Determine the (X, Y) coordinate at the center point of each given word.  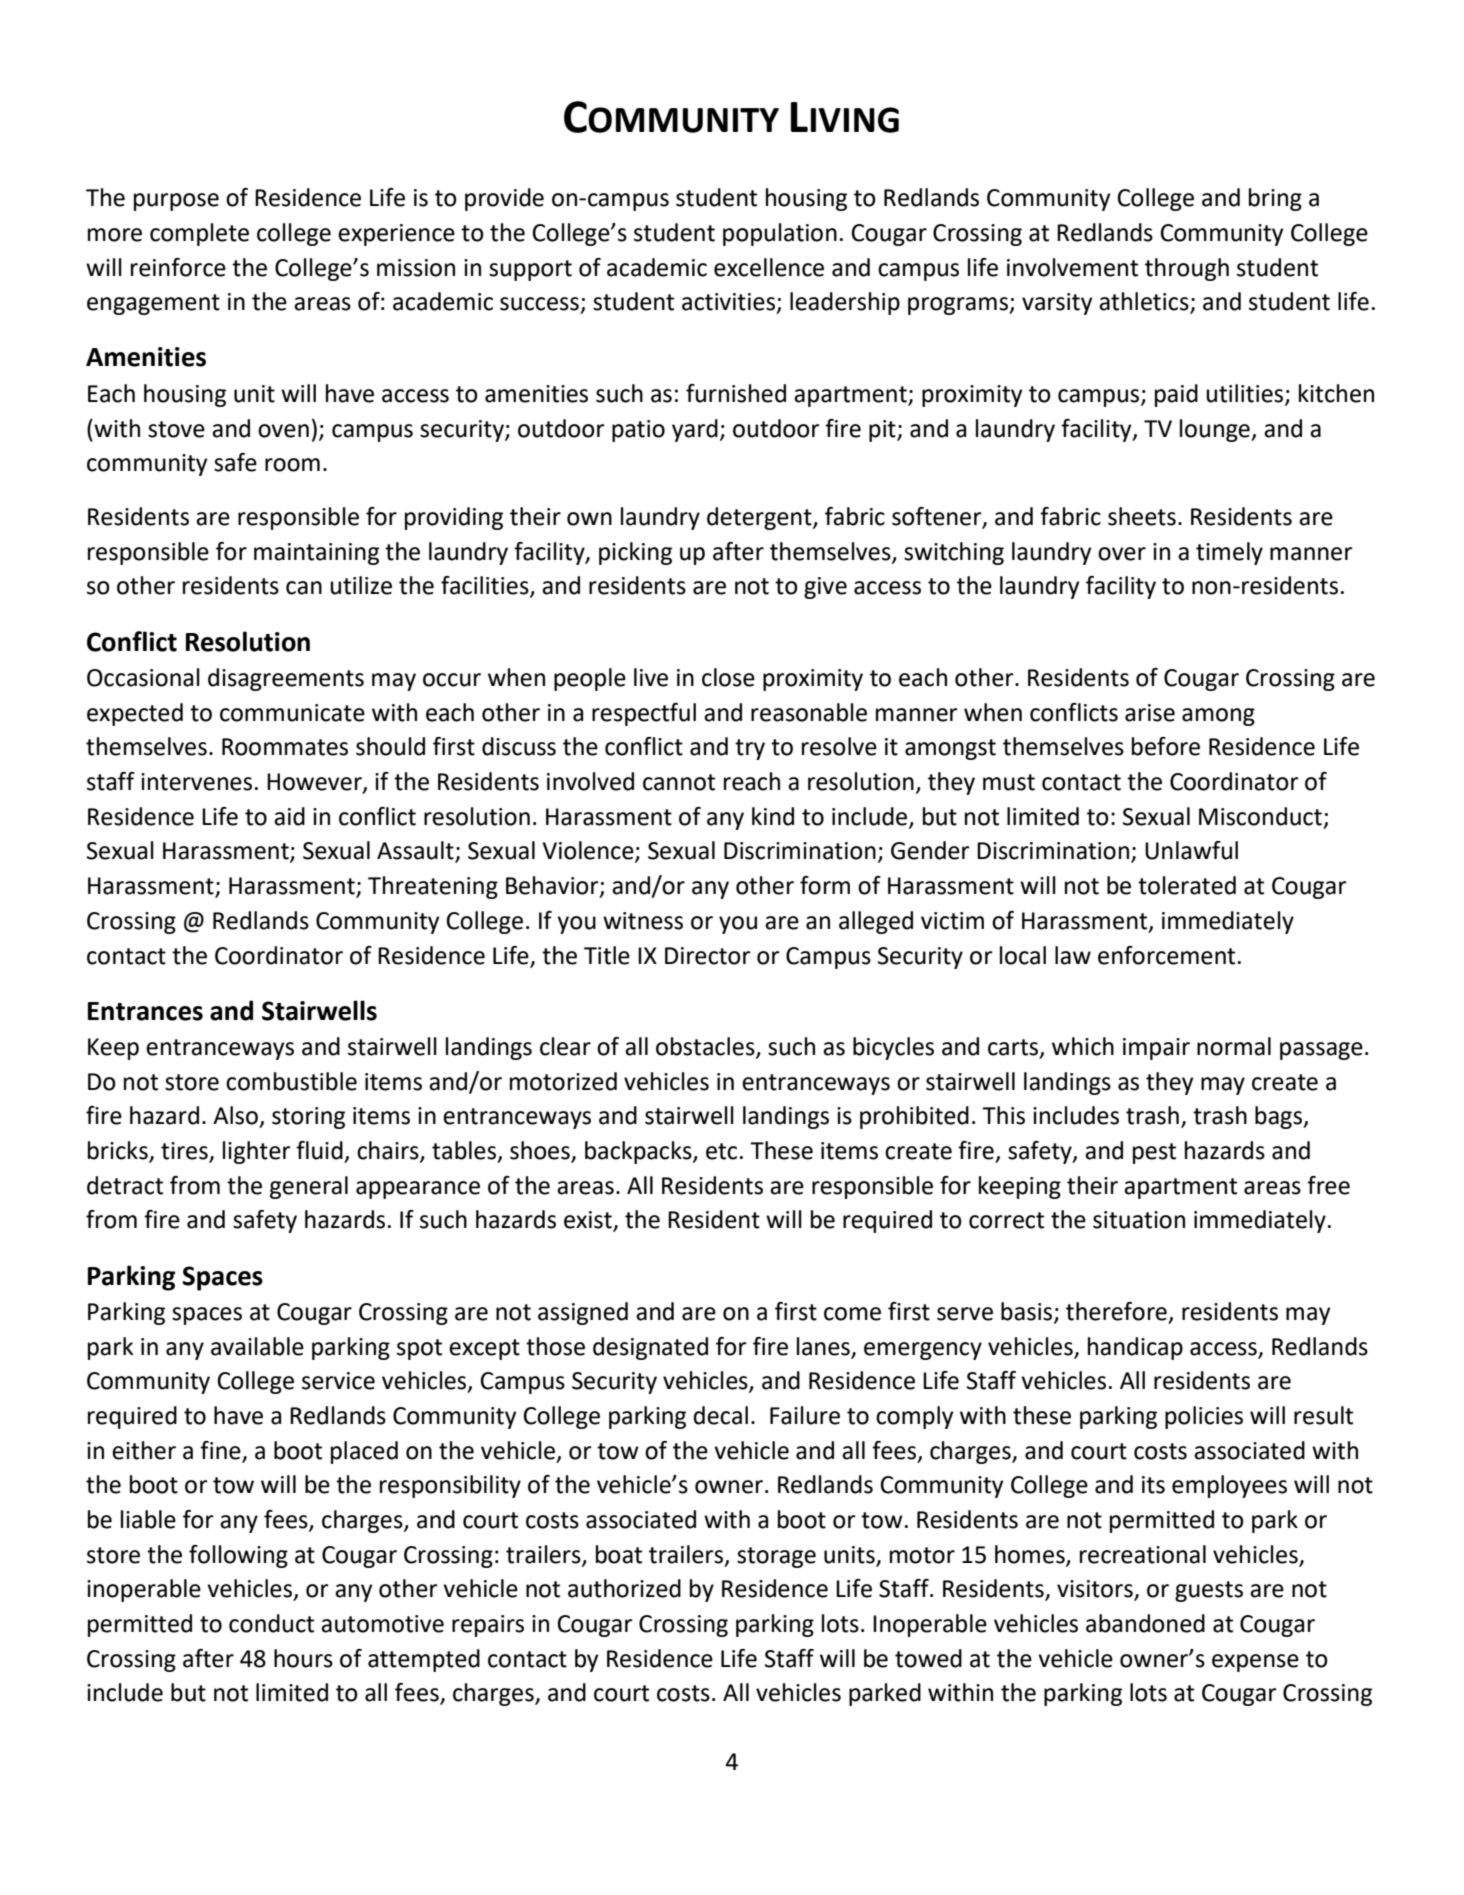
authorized (624, 1588)
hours (303, 1658)
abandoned (1145, 1623)
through (1187, 269)
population (780, 234)
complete (199, 234)
